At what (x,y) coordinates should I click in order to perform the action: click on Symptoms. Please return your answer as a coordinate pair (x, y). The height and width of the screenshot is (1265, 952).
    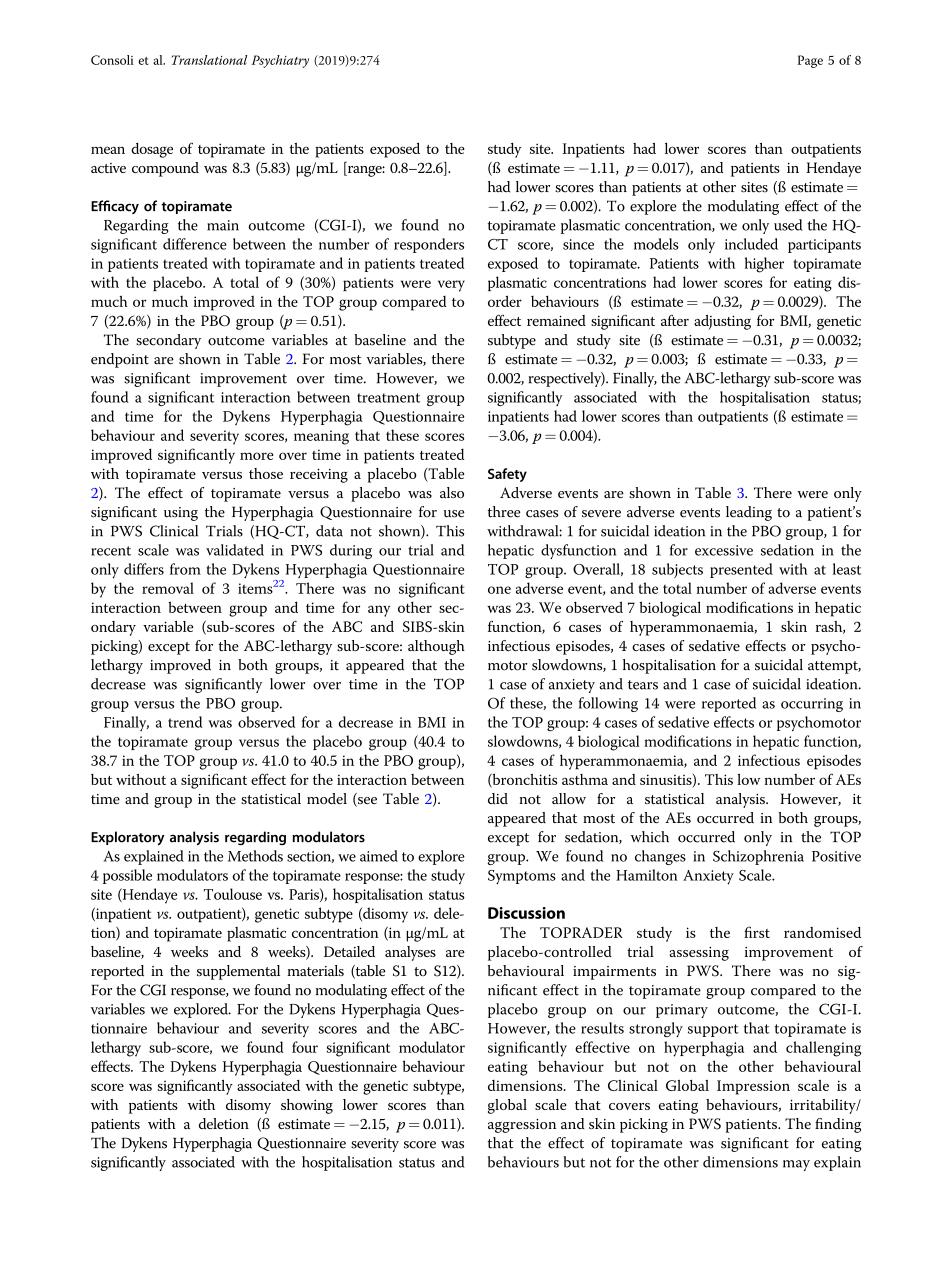
    Looking at the image, I should click on (522, 877).
